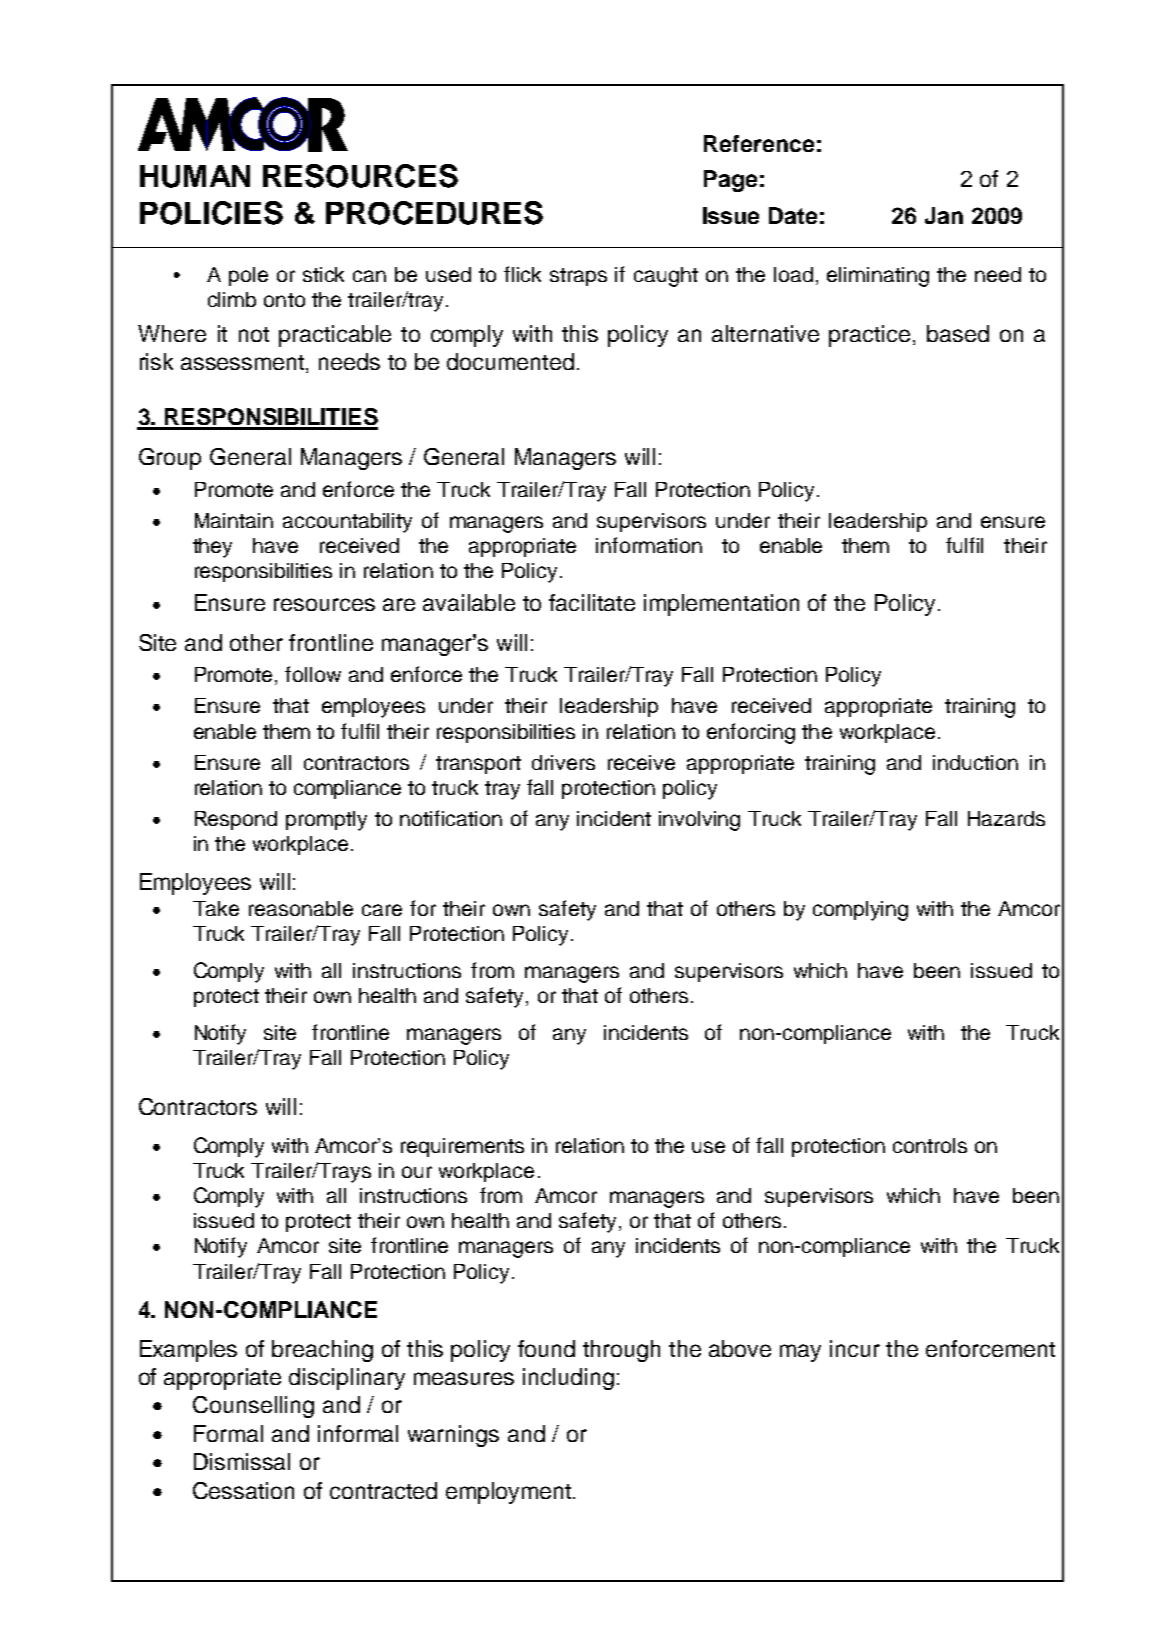  Describe the element at coordinates (944, 215) in the page. I see `Jan` at that location.
